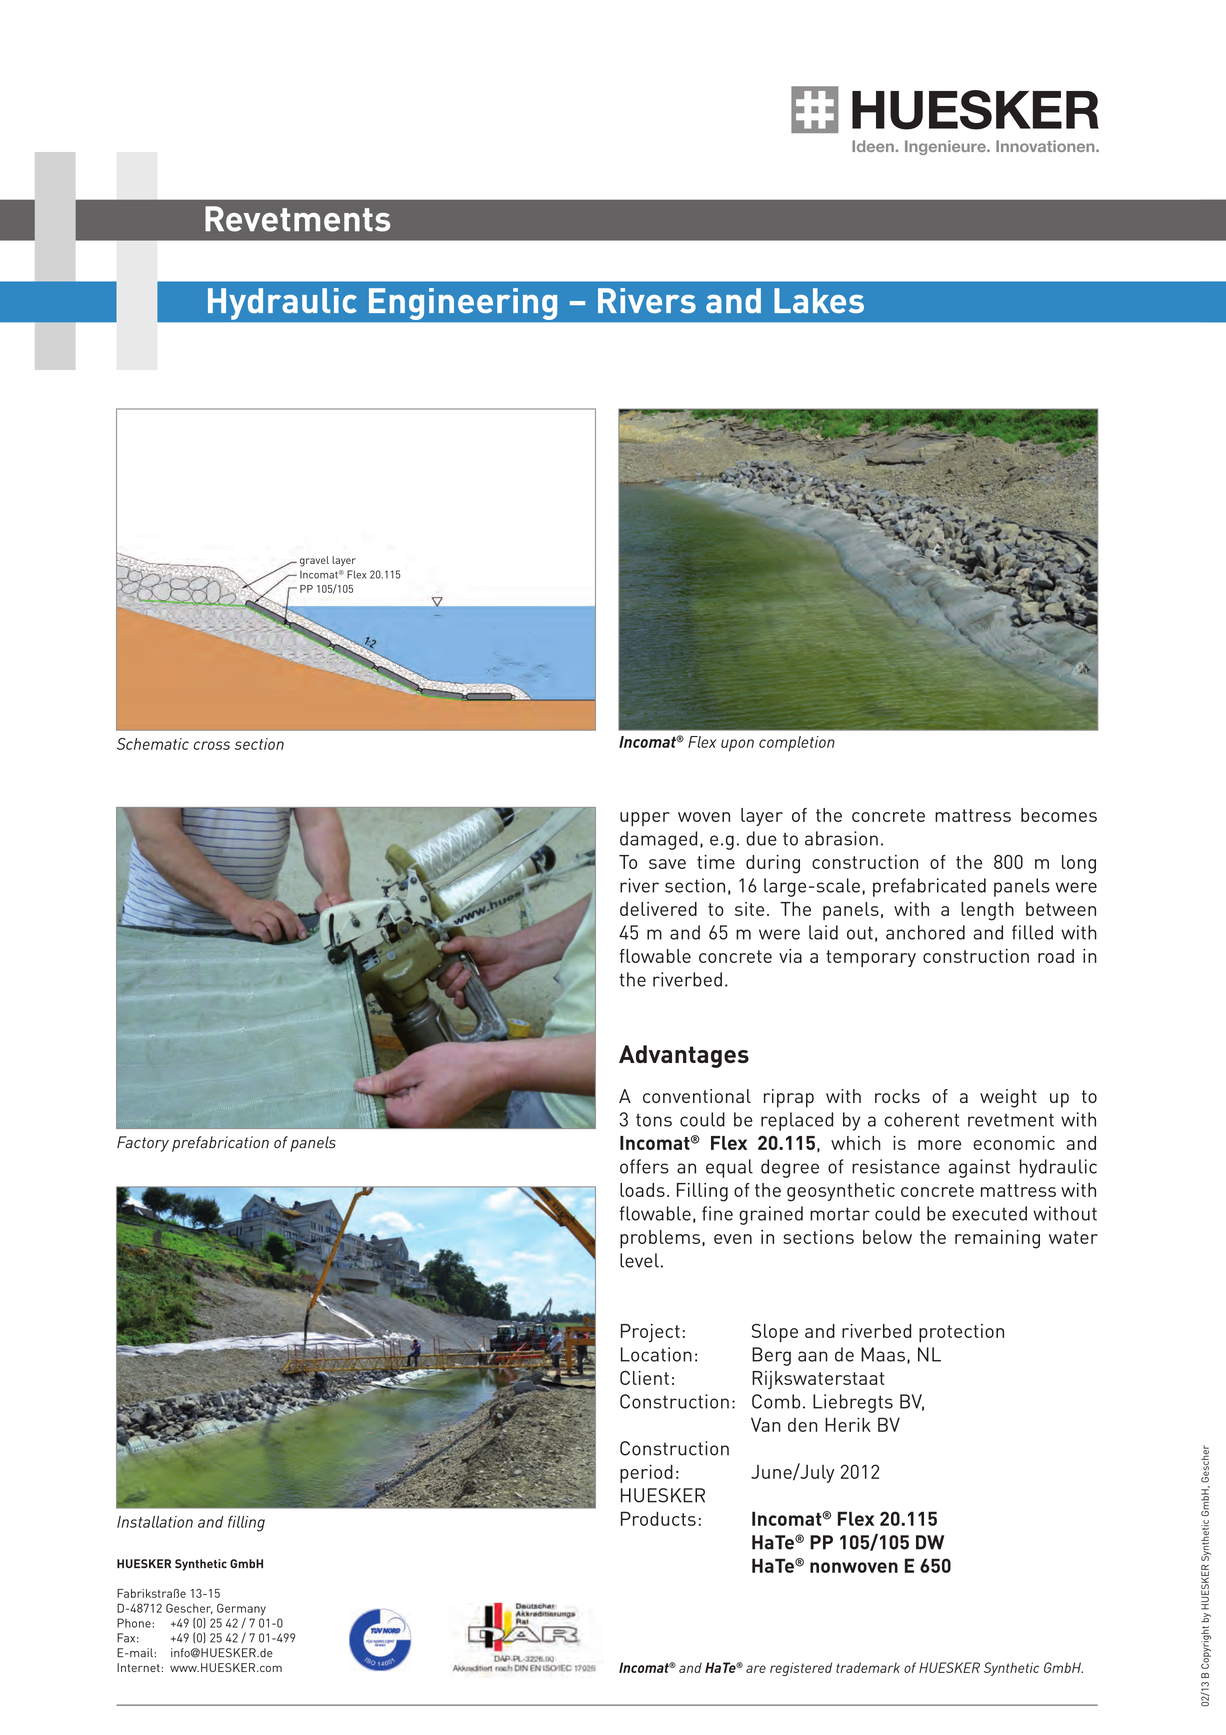 Image resolution: width=1226 pixels, height=1735 pixels. What do you see at coordinates (868, 1667) in the document?
I see `trademark` at bounding box center [868, 1667].
